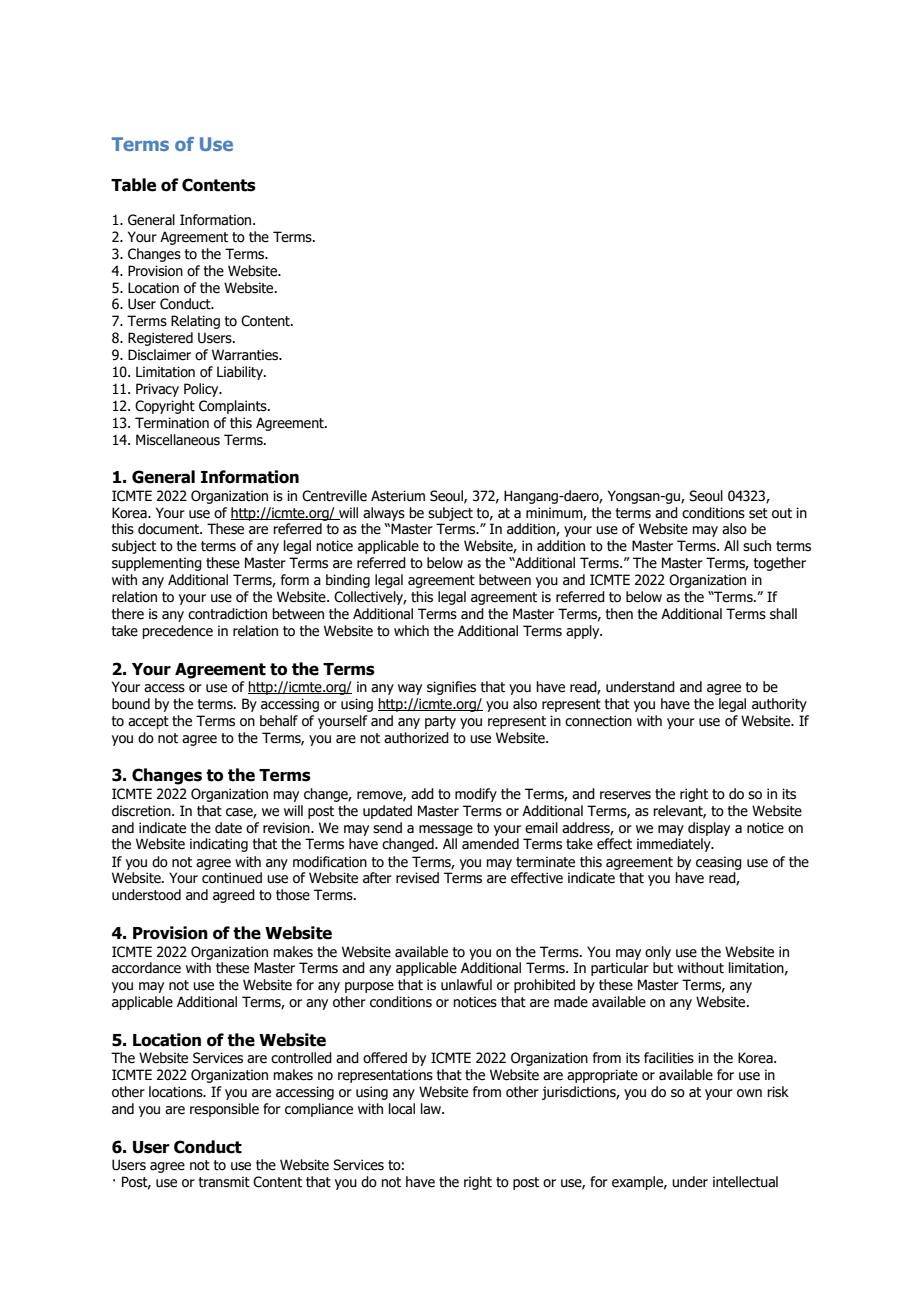  What do you see at coordinates (224, 1182) in the screenshot?
I see `transmit` at bounding box center [224, 1182].
